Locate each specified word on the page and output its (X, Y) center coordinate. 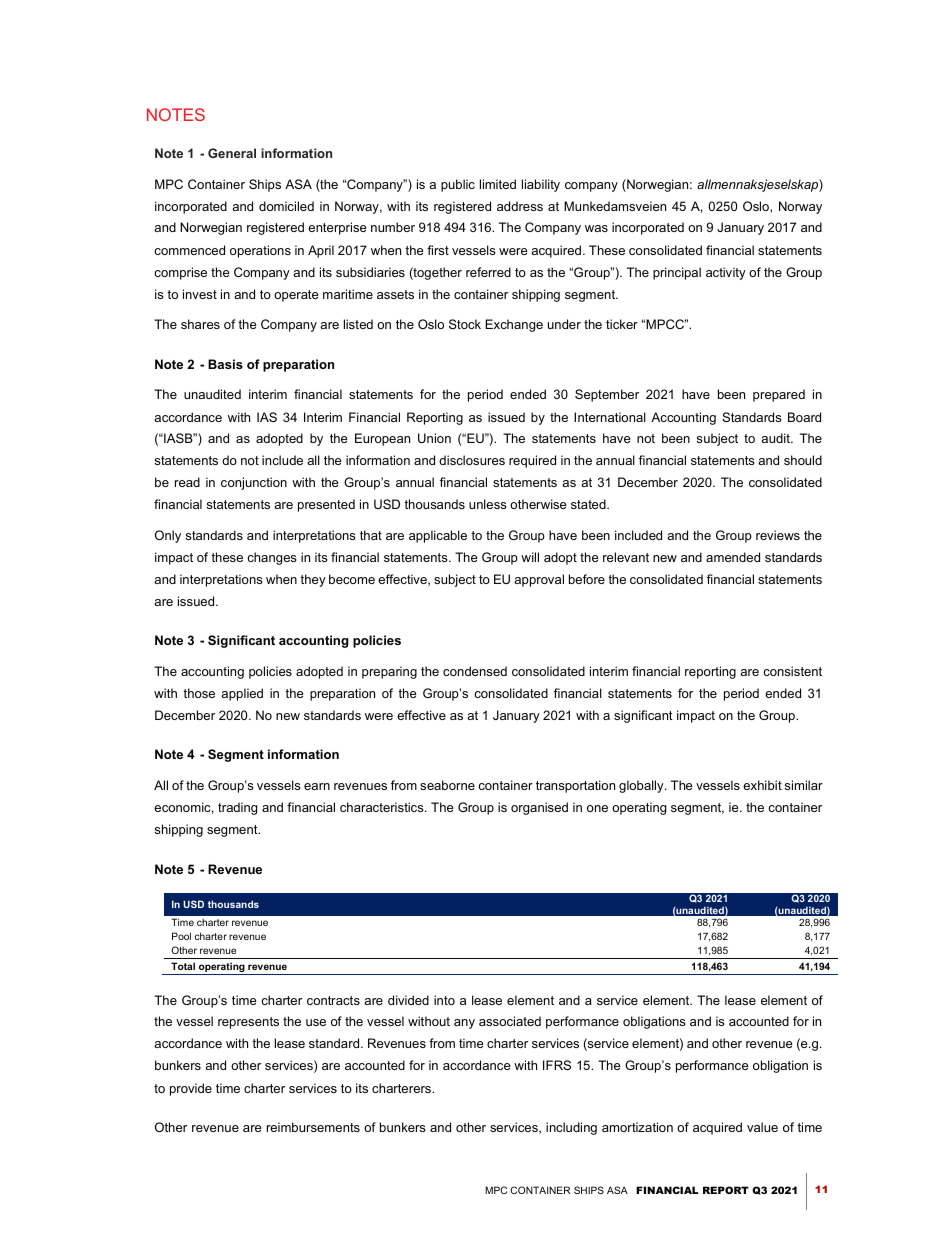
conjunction (254, 483)
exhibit (762, 785)
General (232, 153)
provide (191, 1089)
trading (237, 808)
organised (539, 808)
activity (726, 273)
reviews (778, 535)
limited (498, 184)
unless (488, 504)
